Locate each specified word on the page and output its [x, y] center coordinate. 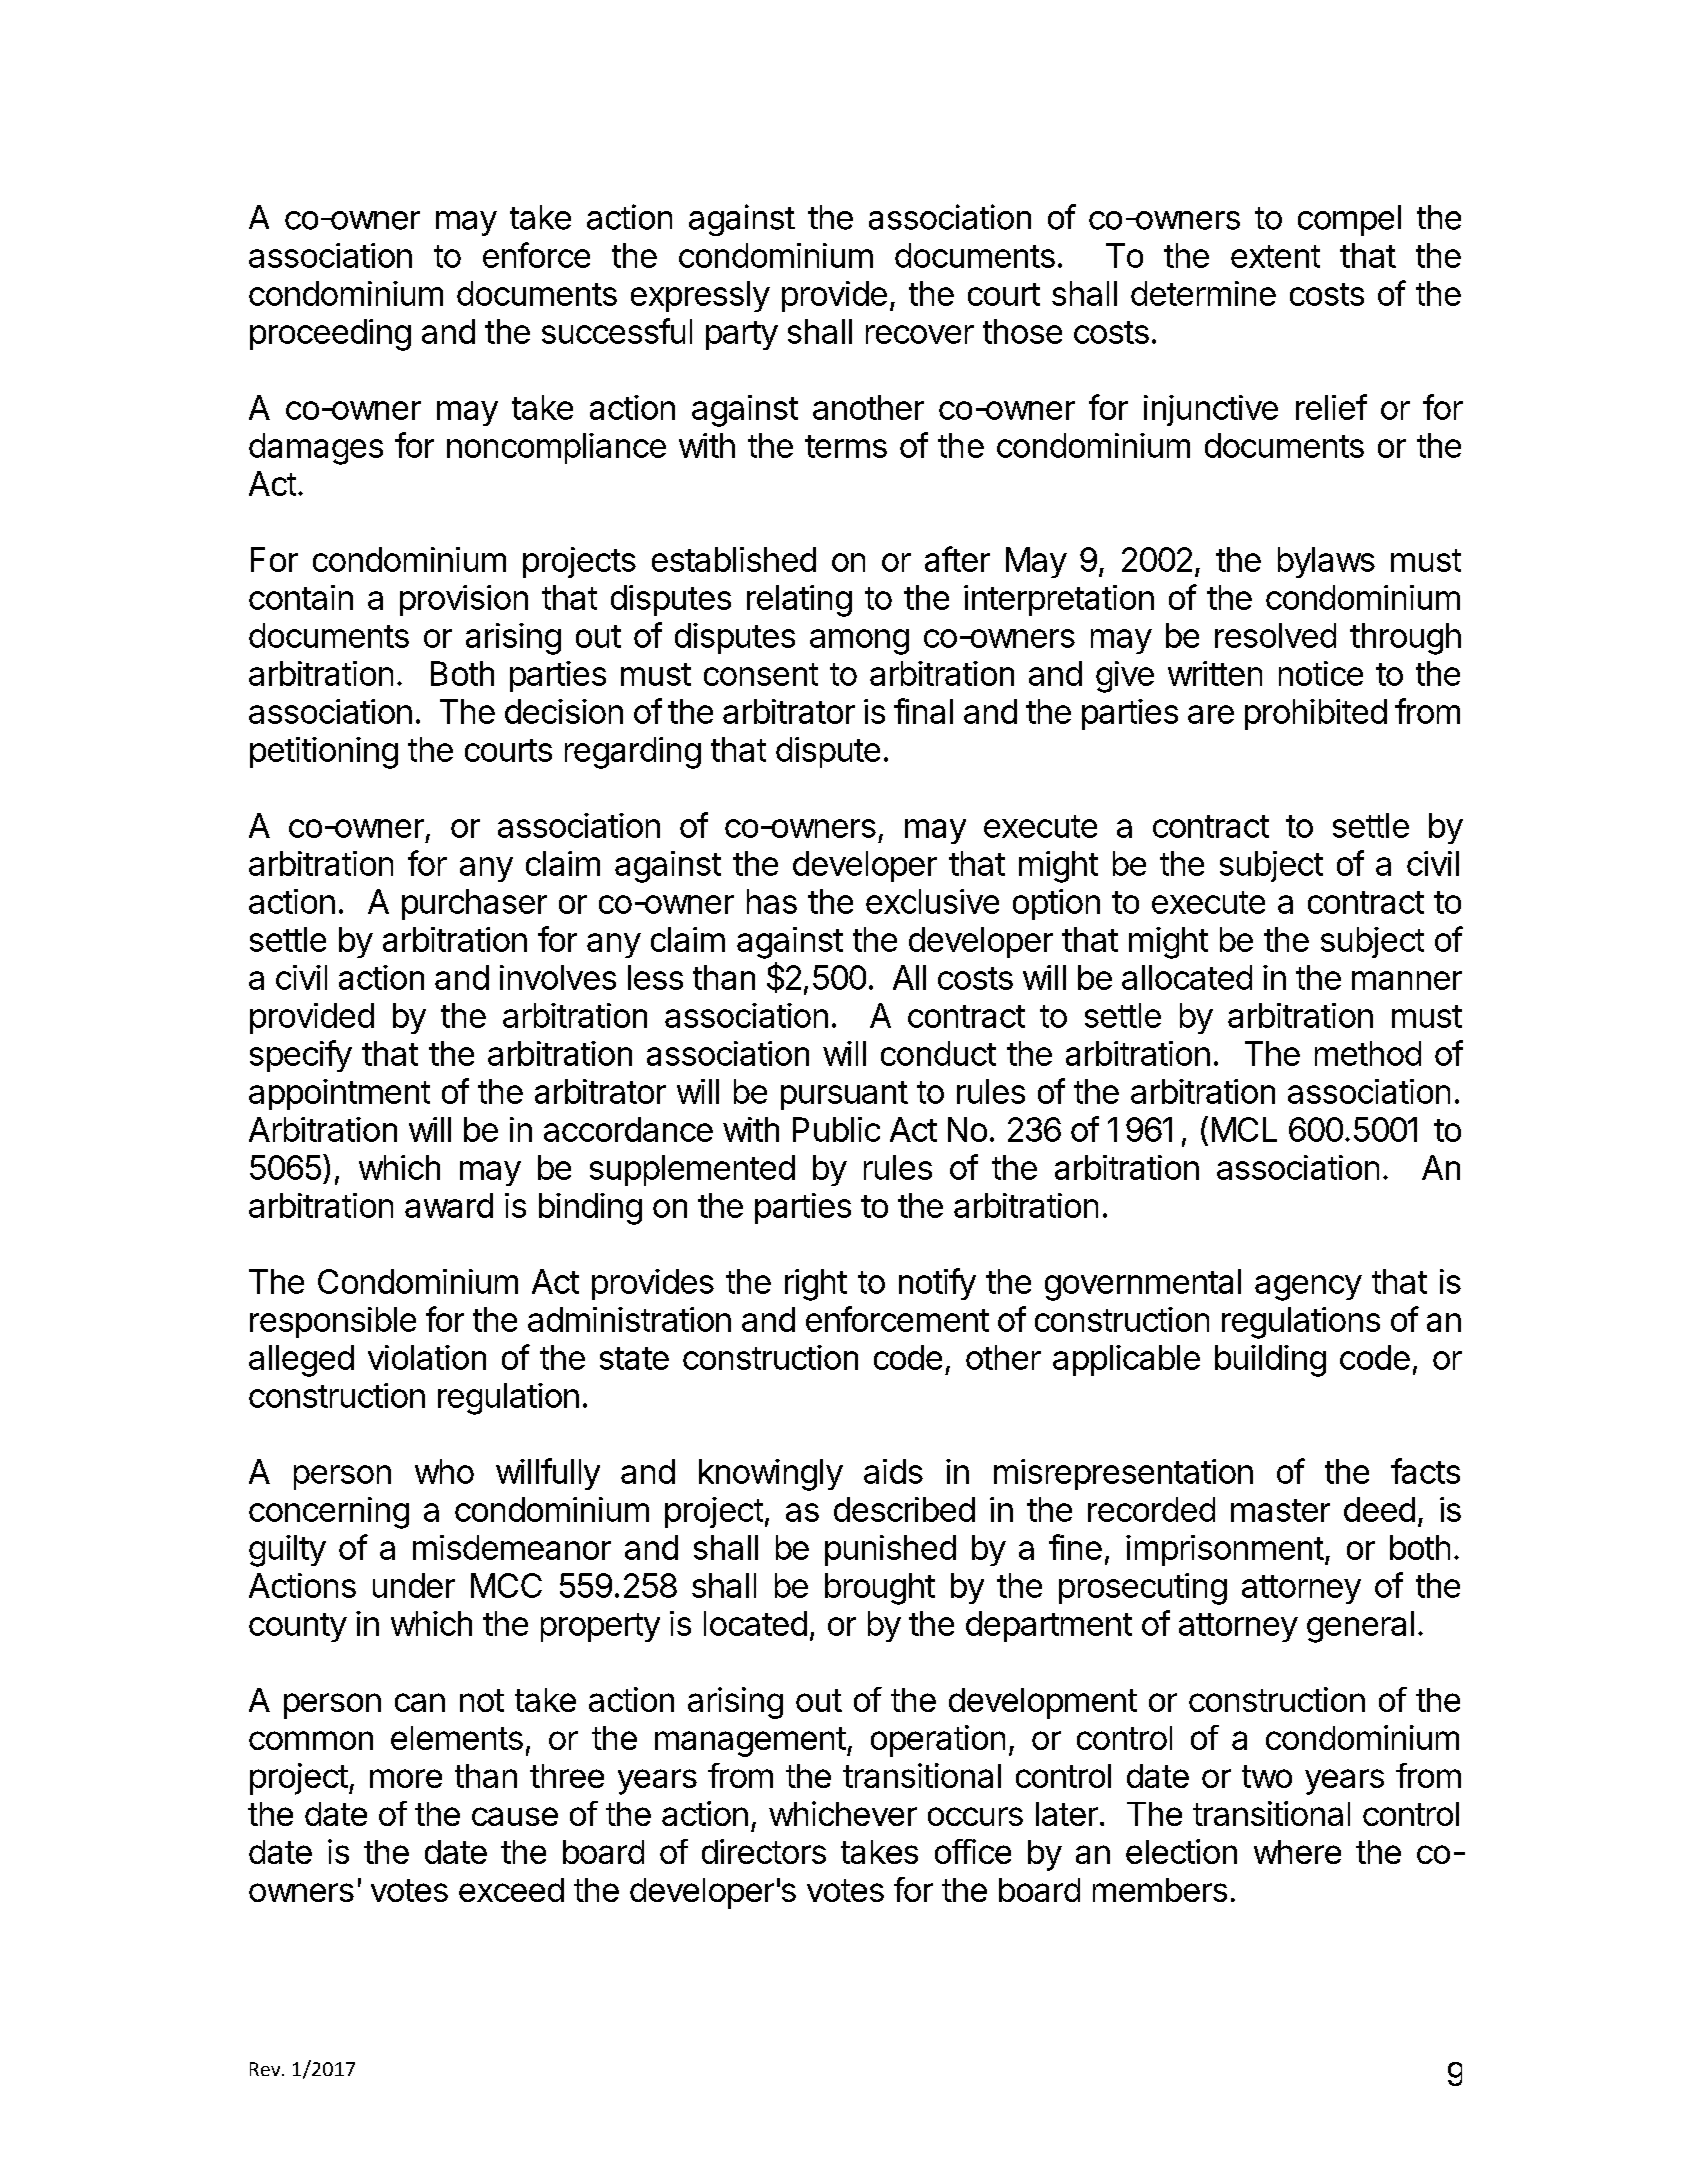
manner [1407, 980]
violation [427, 1357]
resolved [1275, 635]
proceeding [330, 335]
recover [920, 334]
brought [880, 1589]
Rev [266, 2069]
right [816, 1285]
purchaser [474, 904]
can [420, 1702]
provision [464, 600]
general [1360, 1627]
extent [1275, 256]
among [859, 642]
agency [1308, 1288]
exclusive [932, 901]
